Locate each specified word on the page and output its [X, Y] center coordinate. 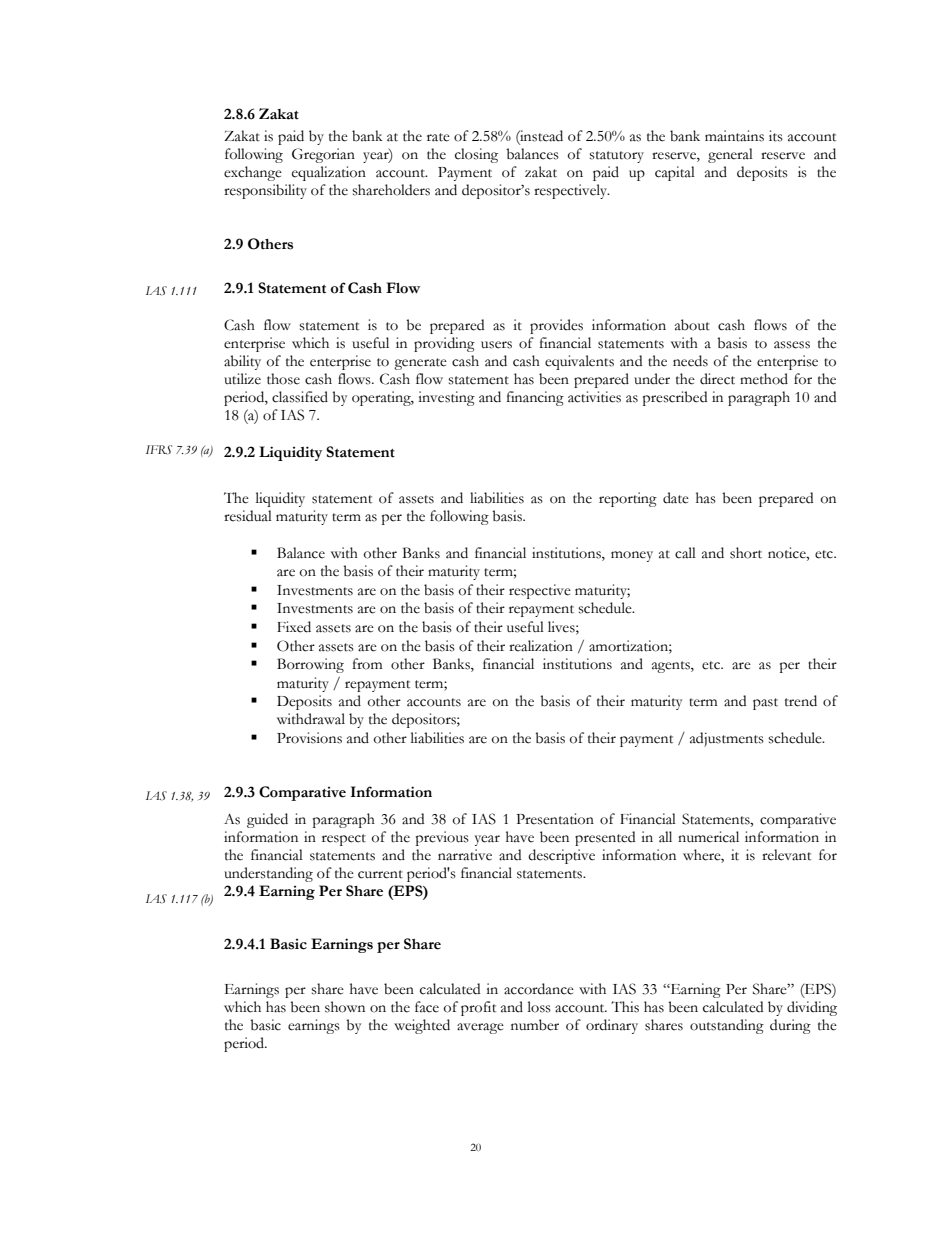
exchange [253, 173]
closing [476, 155]
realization [541, 646]
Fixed [294, 627]
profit [478, 1008]
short [746, 553]
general [730, 155]
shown [345, 1007]
